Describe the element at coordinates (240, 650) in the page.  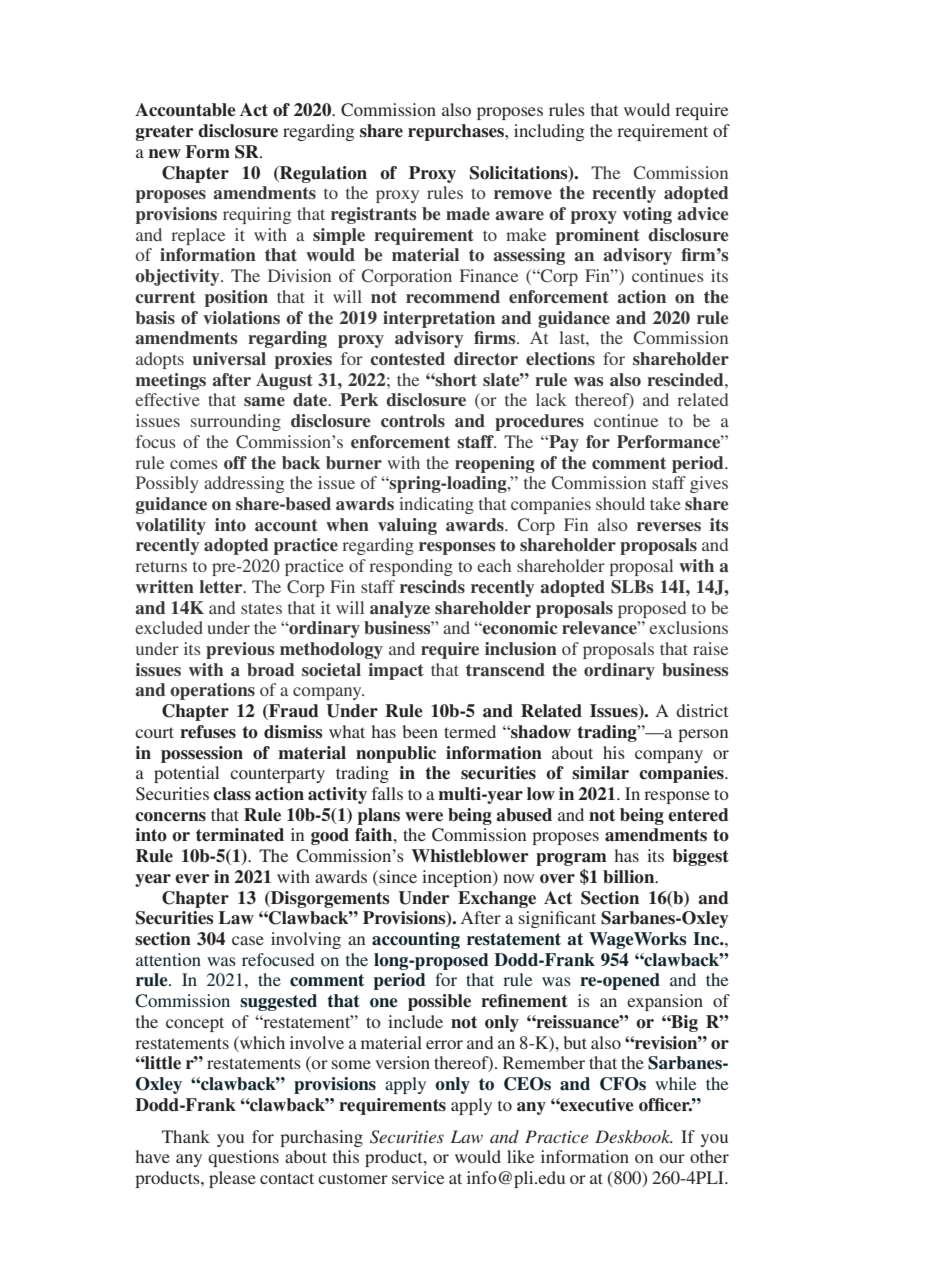
I see `previous` at that location.
